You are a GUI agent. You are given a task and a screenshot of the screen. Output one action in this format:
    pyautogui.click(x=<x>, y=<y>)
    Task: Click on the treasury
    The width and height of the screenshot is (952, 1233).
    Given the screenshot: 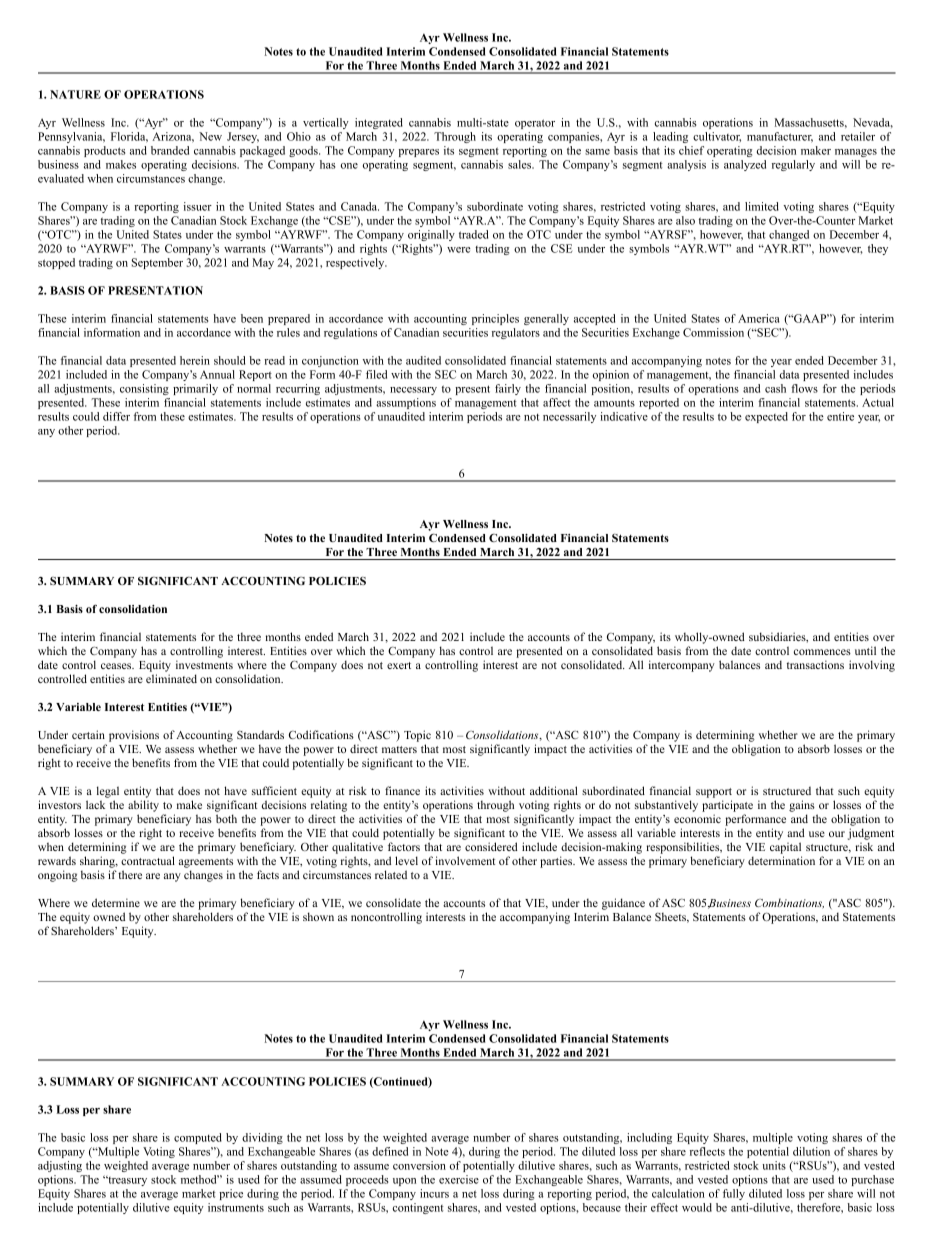 What is the action you would take?
    pyautogui.click(x=126, y=1181)
